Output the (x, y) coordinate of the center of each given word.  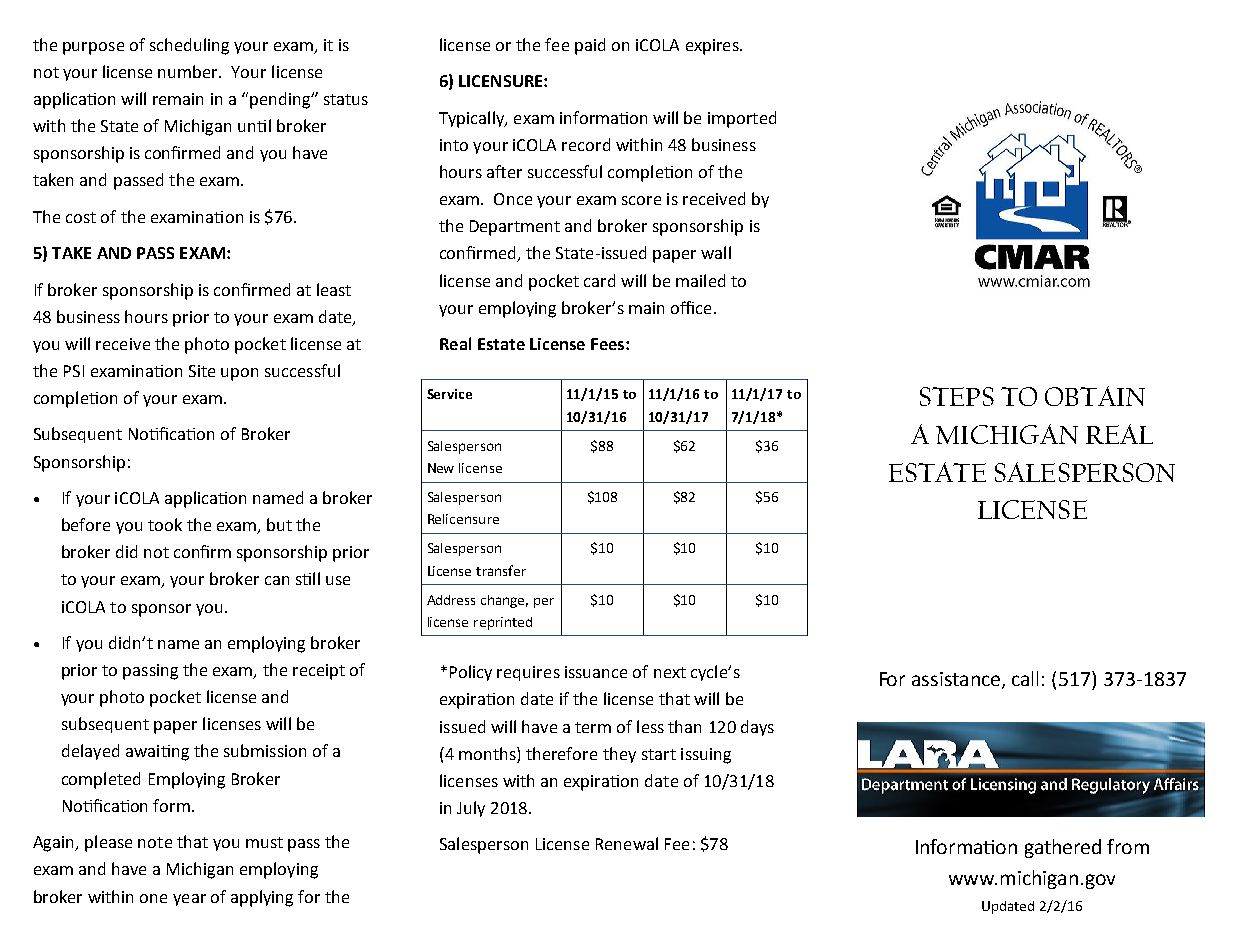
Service (449, 394)
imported (742, 119)
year (189, 900)
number (189, 71)
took (165, 524)
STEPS (957, 396)
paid (590, 46)
